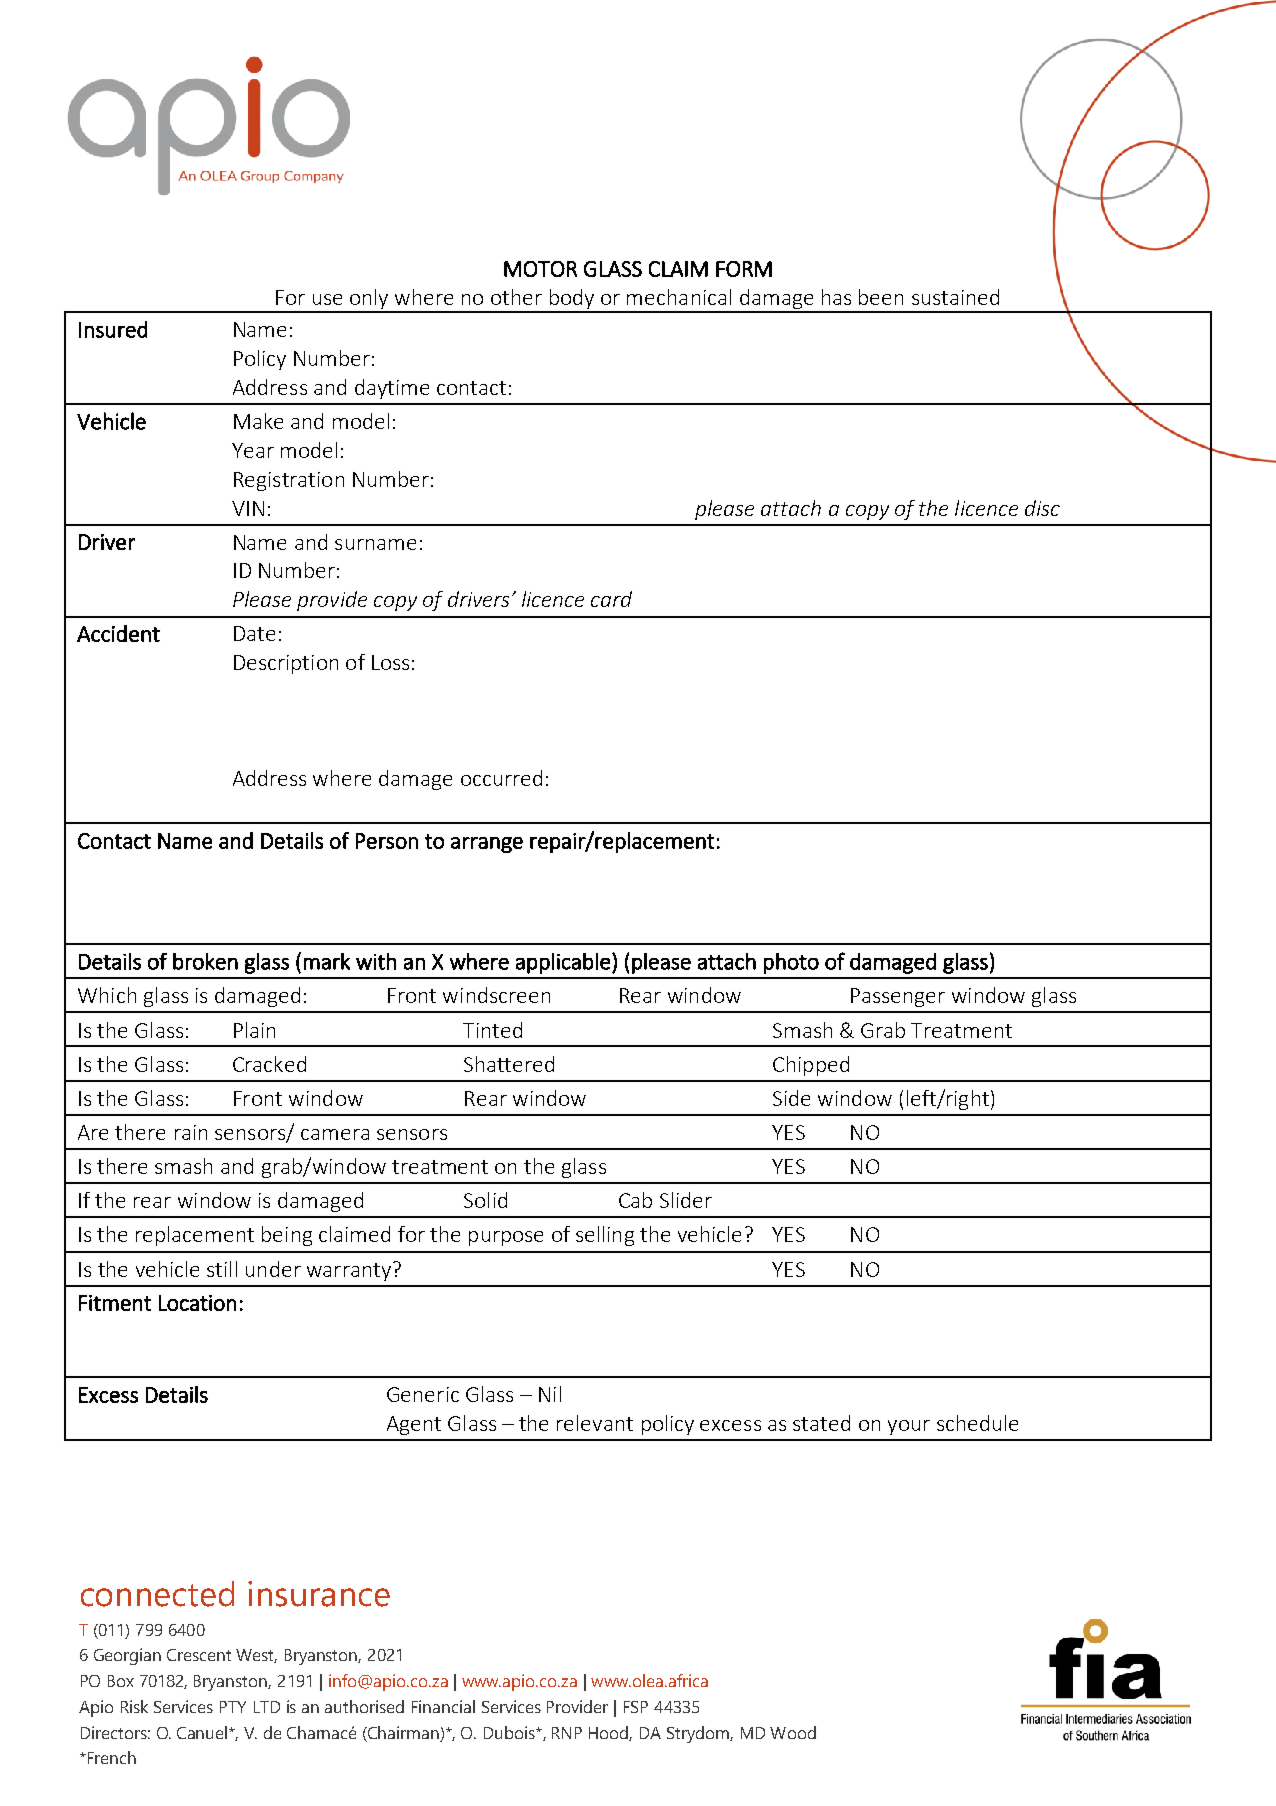  Describe the element at coordinates (563, 963) in the screenshot. I see `applicable` at that location.
